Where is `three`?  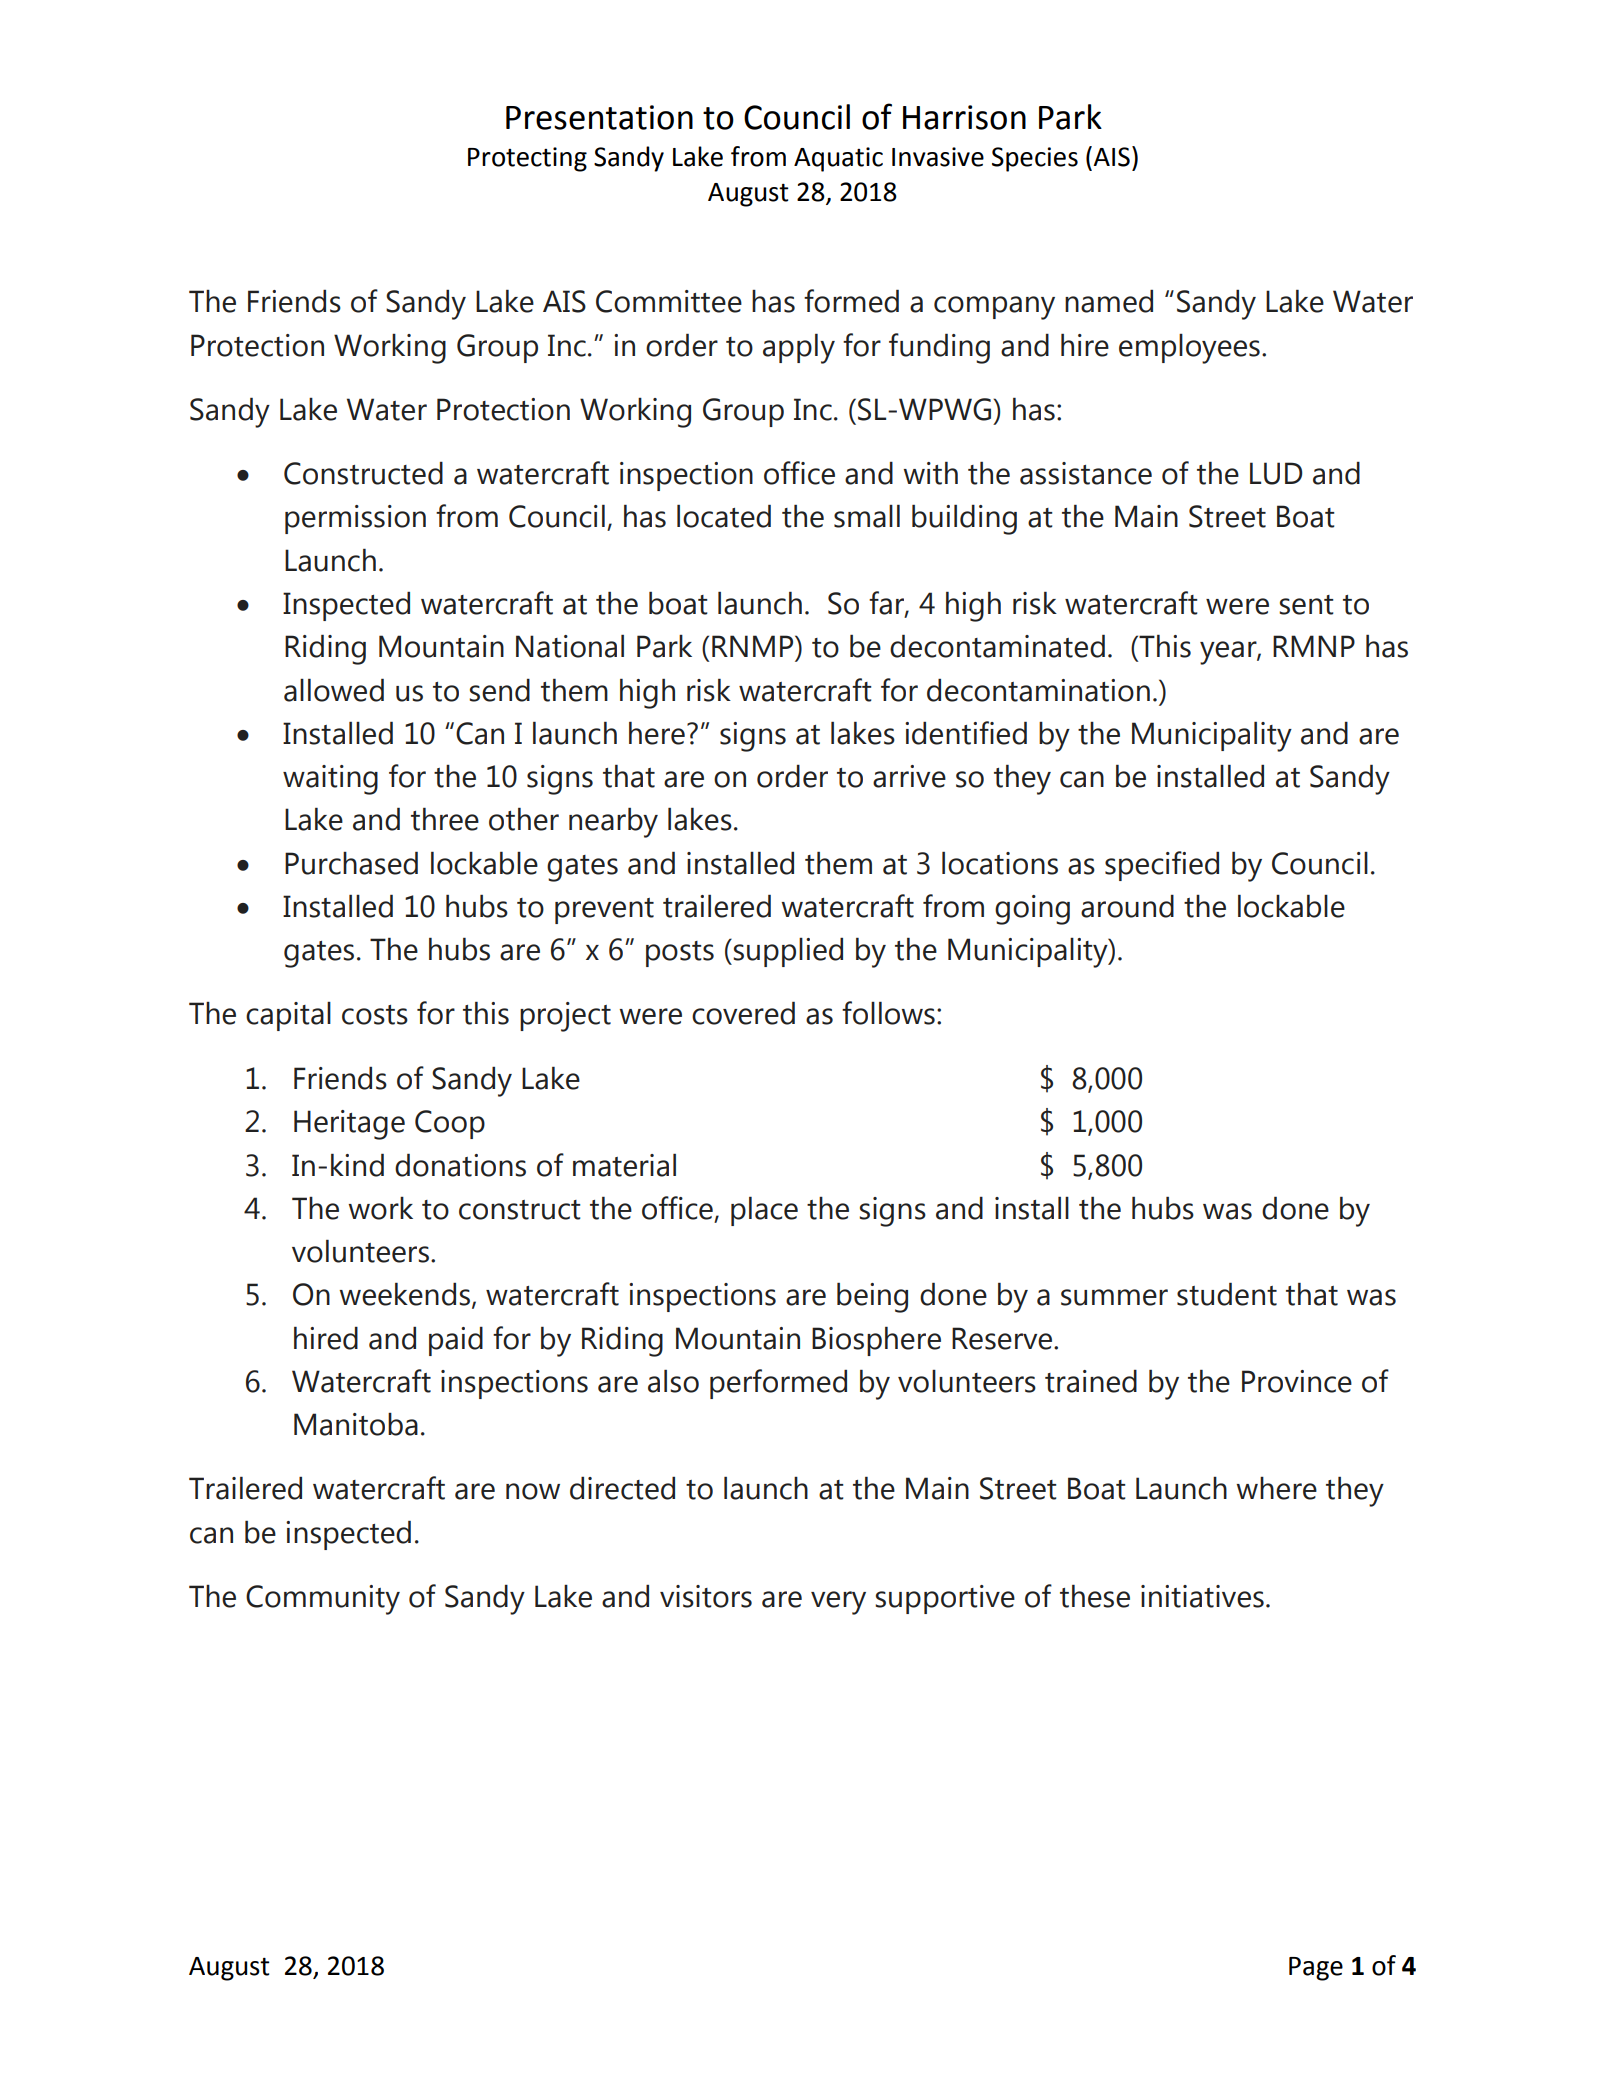
three is located at coordinates (445, 819).
